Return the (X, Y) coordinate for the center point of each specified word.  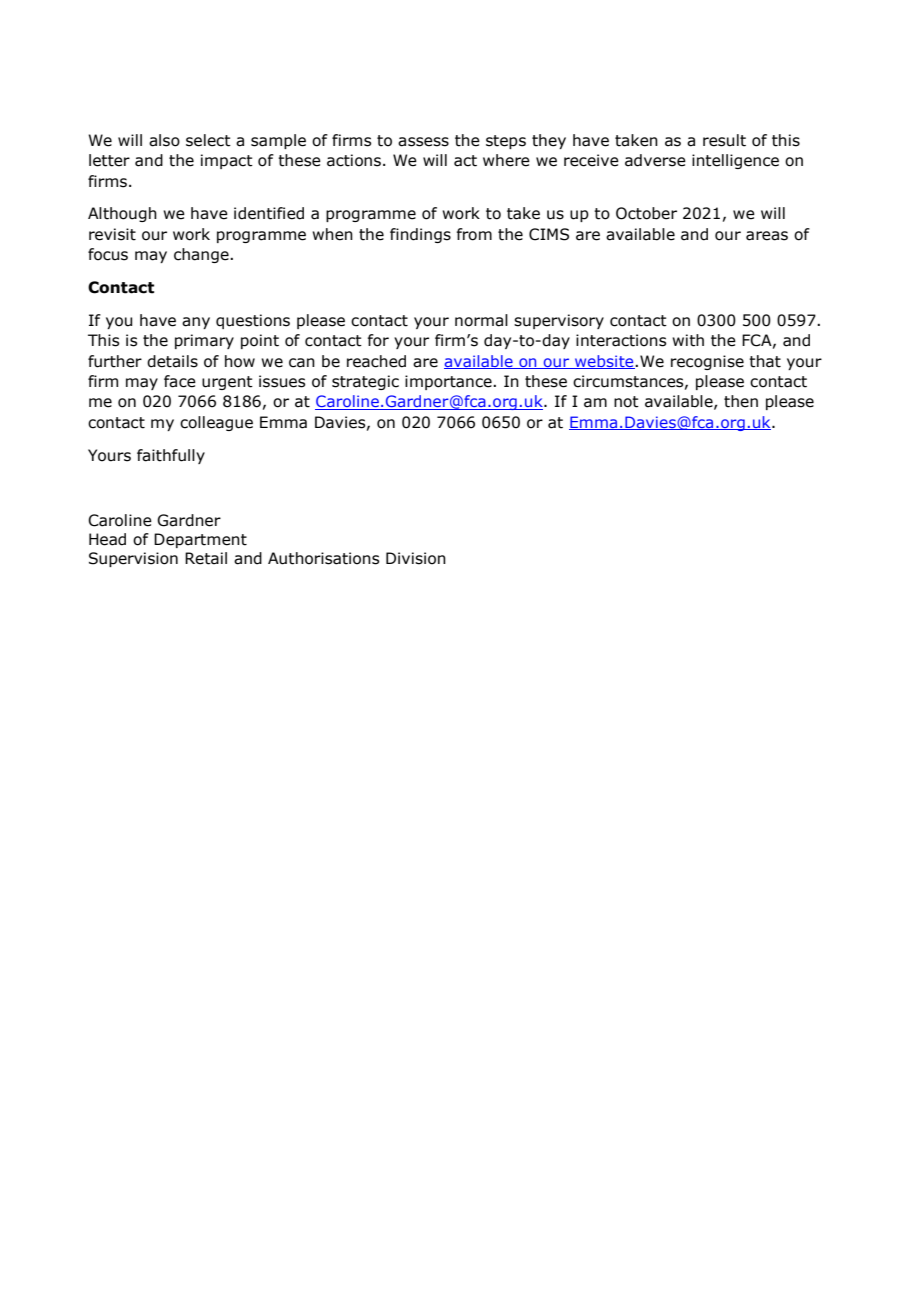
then (741, 401)
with (688, 340)
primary (204, 341)
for (378, 340)
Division (416, 558)
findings (420, 235)
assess (423, 142)
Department (200, 540)
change (202, 255)
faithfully (171, 456)
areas (767, 236)
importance (449, 382)
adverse (655, 160)
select (208, 140)
